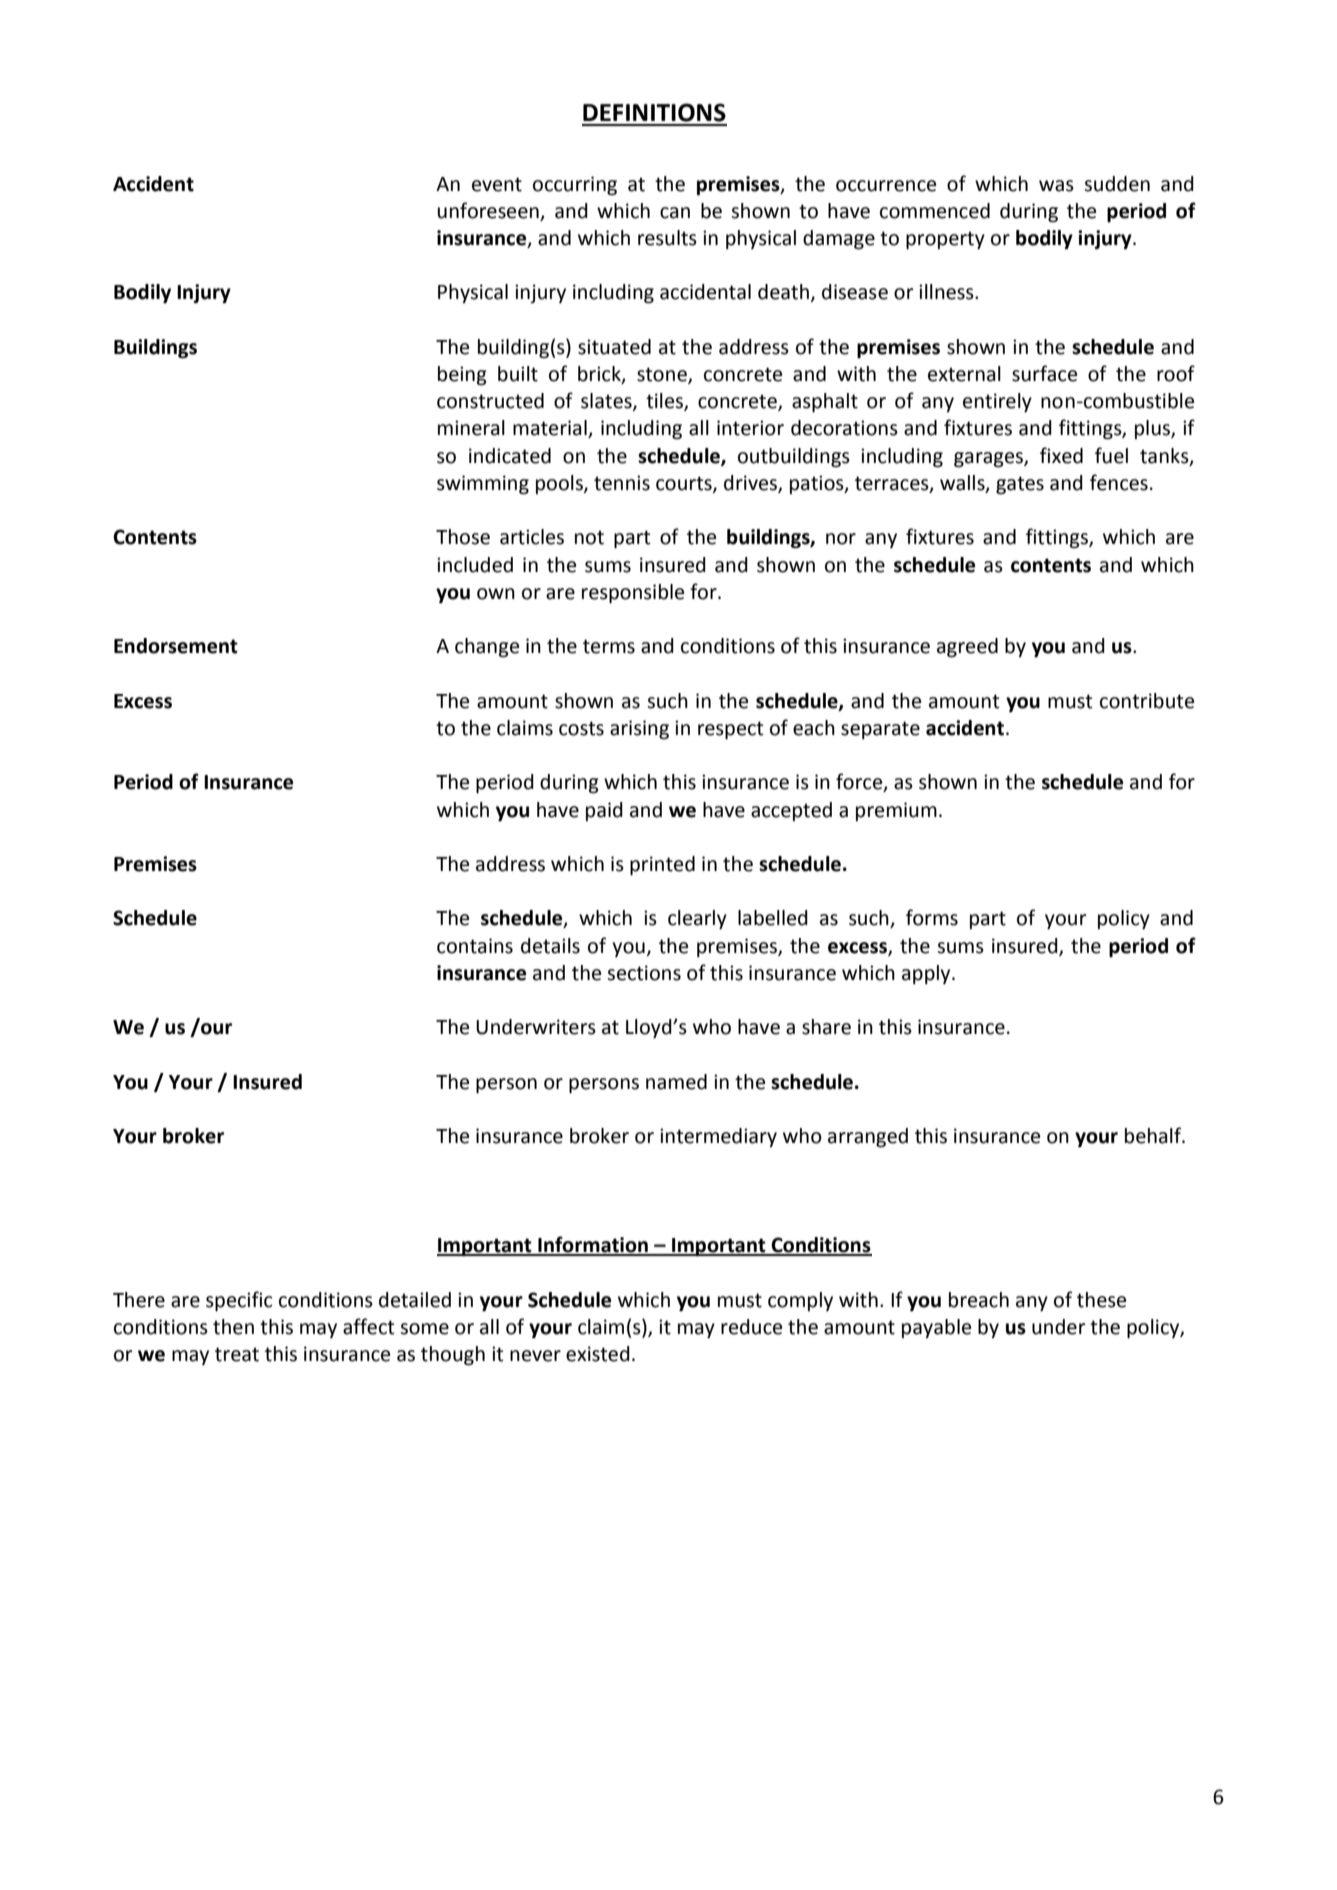  What do you see at coordinates (176, 646) in the screenshot?
I see `Endorsement` at bounding box center [176, 646].
